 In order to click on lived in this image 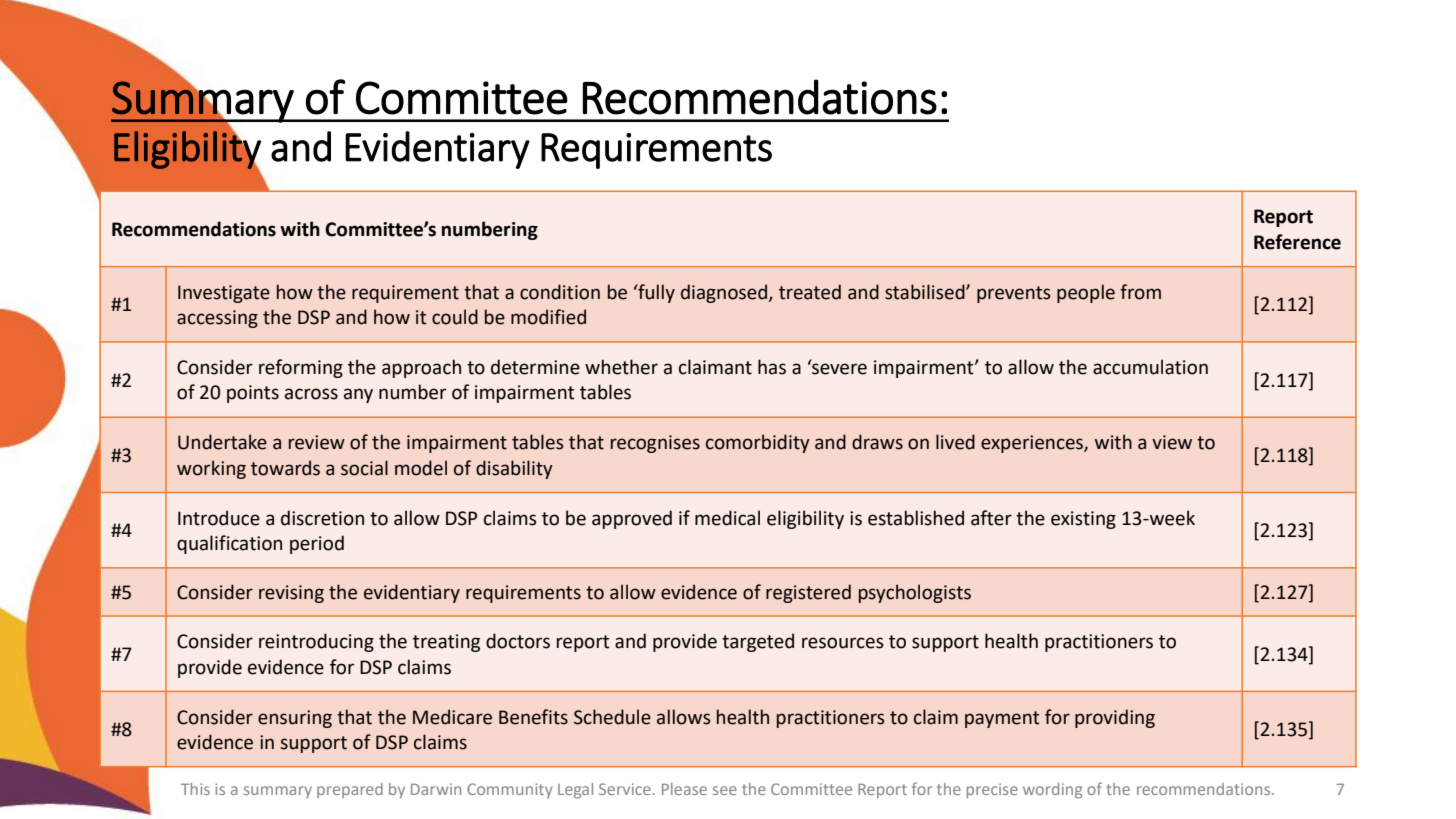, I will do `click(955, 442)`.
